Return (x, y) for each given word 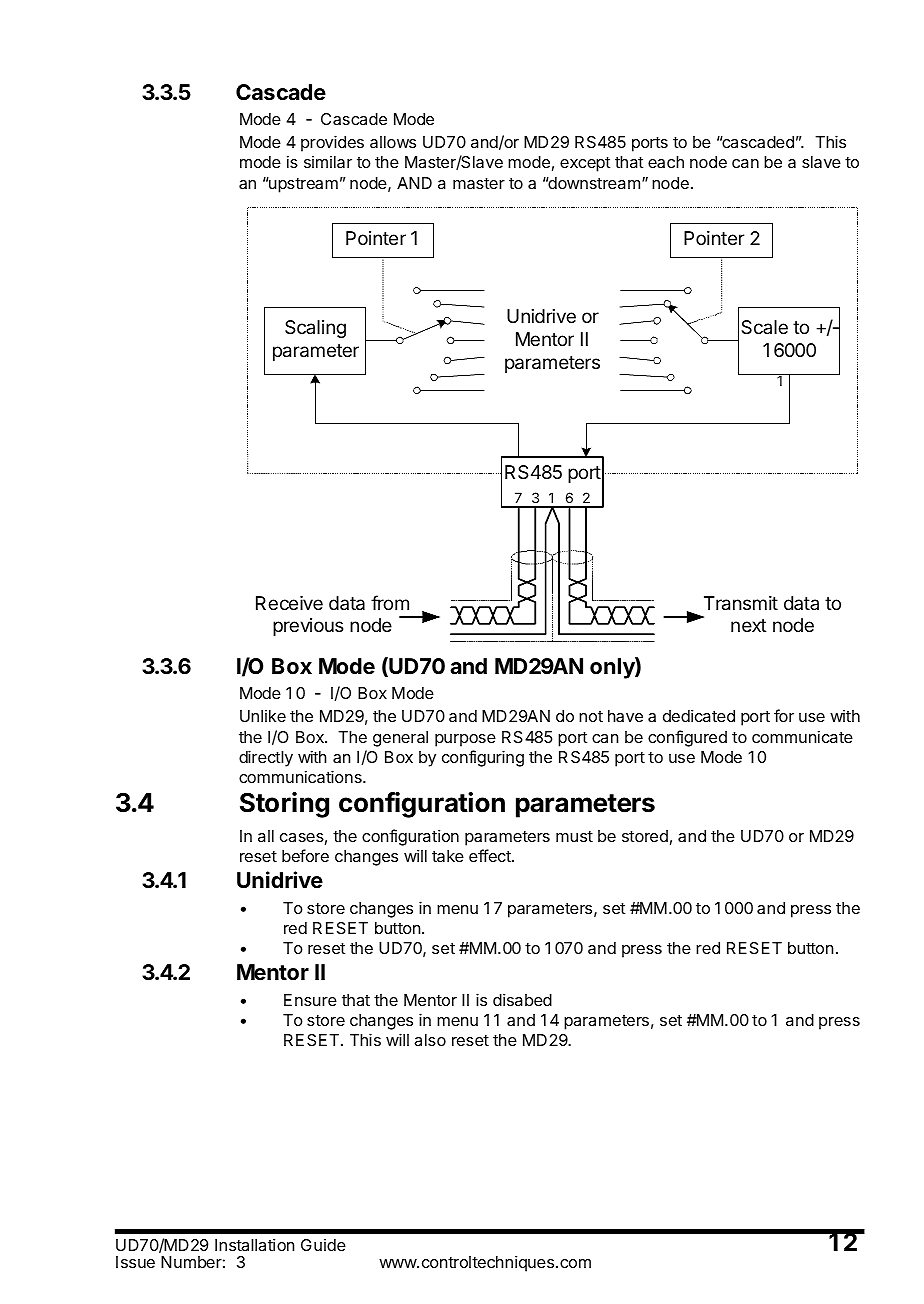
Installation (254, 1244)
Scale (764, 327)
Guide (323, 1245)
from (390, 602)
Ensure (310, 1000)
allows (393, 142)
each (666, 162)
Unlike (263, 716)
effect (491, 855)
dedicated (699, 715)
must (574, 836)
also (430, 1040)
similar (328, 162)
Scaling (315, 329)
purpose (465, 740)
